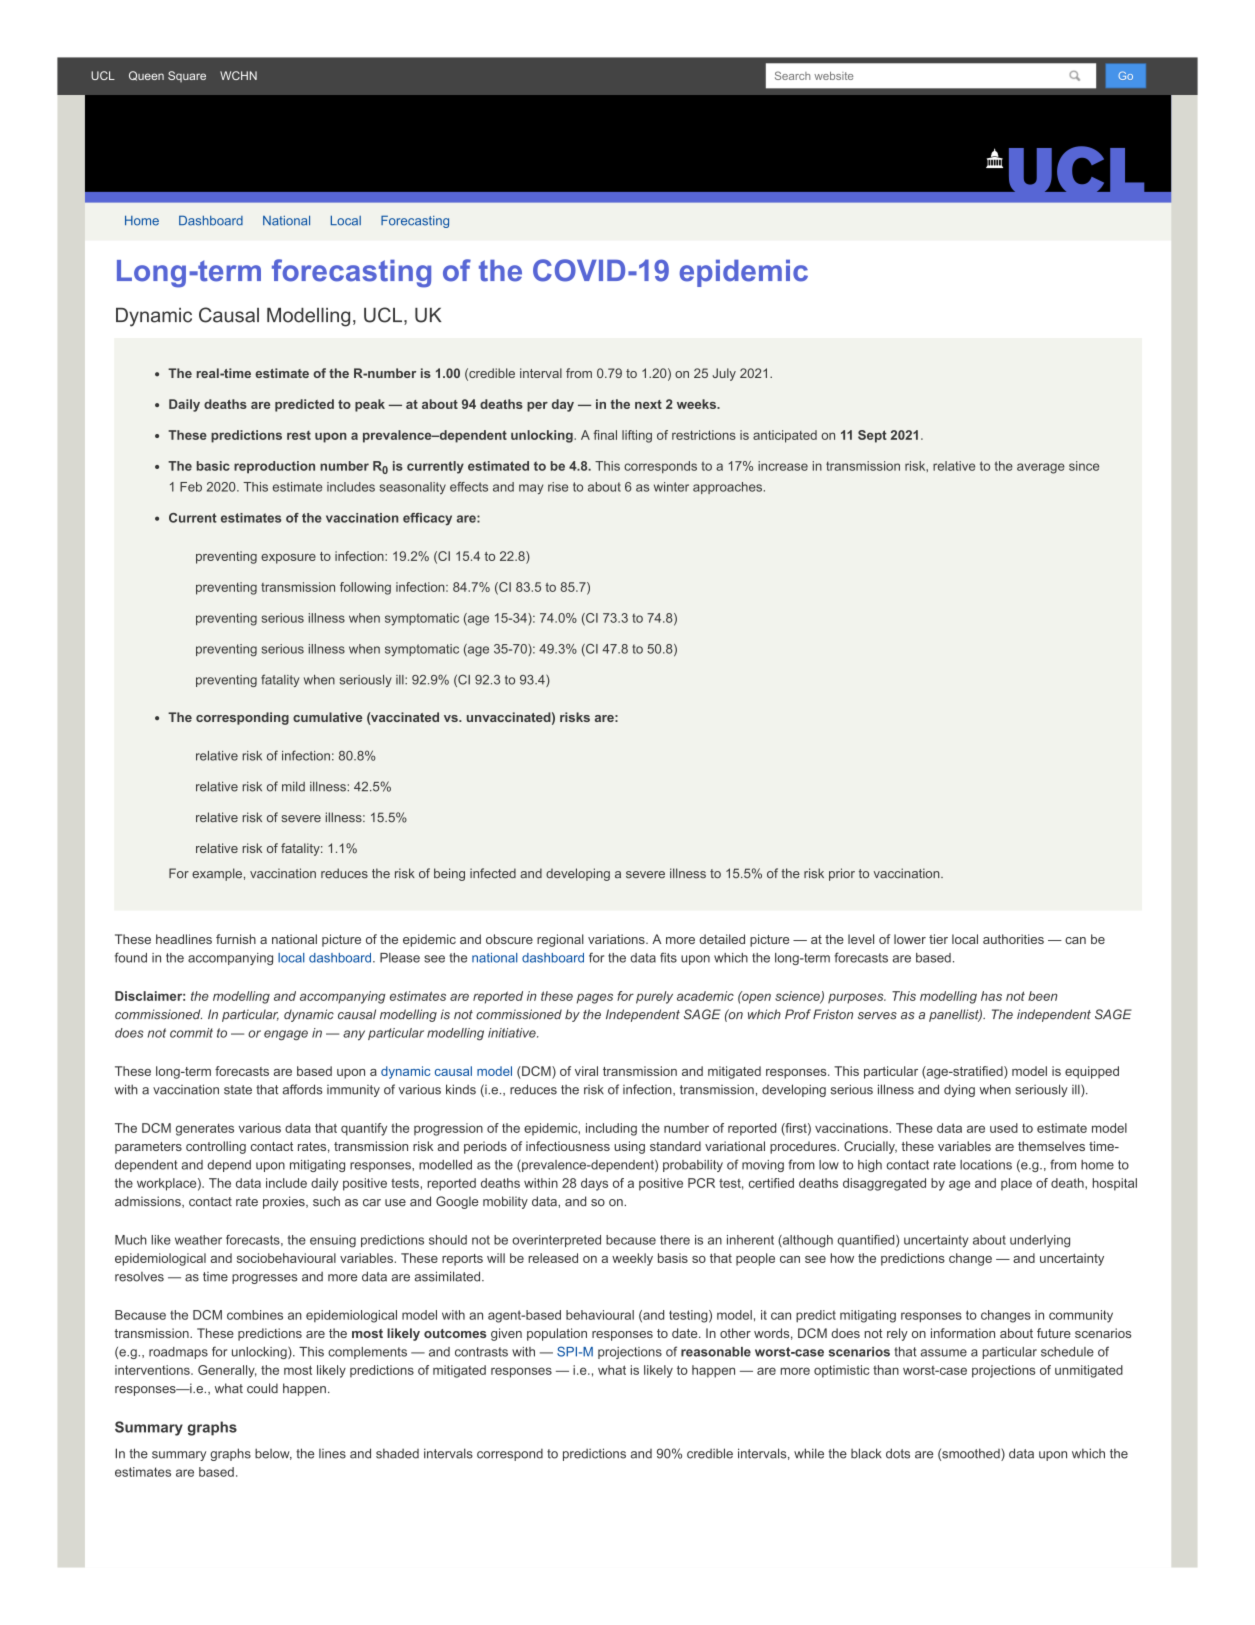 Image resolution: width=1255 pixels, height=1625 pixels. Describe the element at coordinates (187, 76) in the screenshot. I see `Square` at that location.
